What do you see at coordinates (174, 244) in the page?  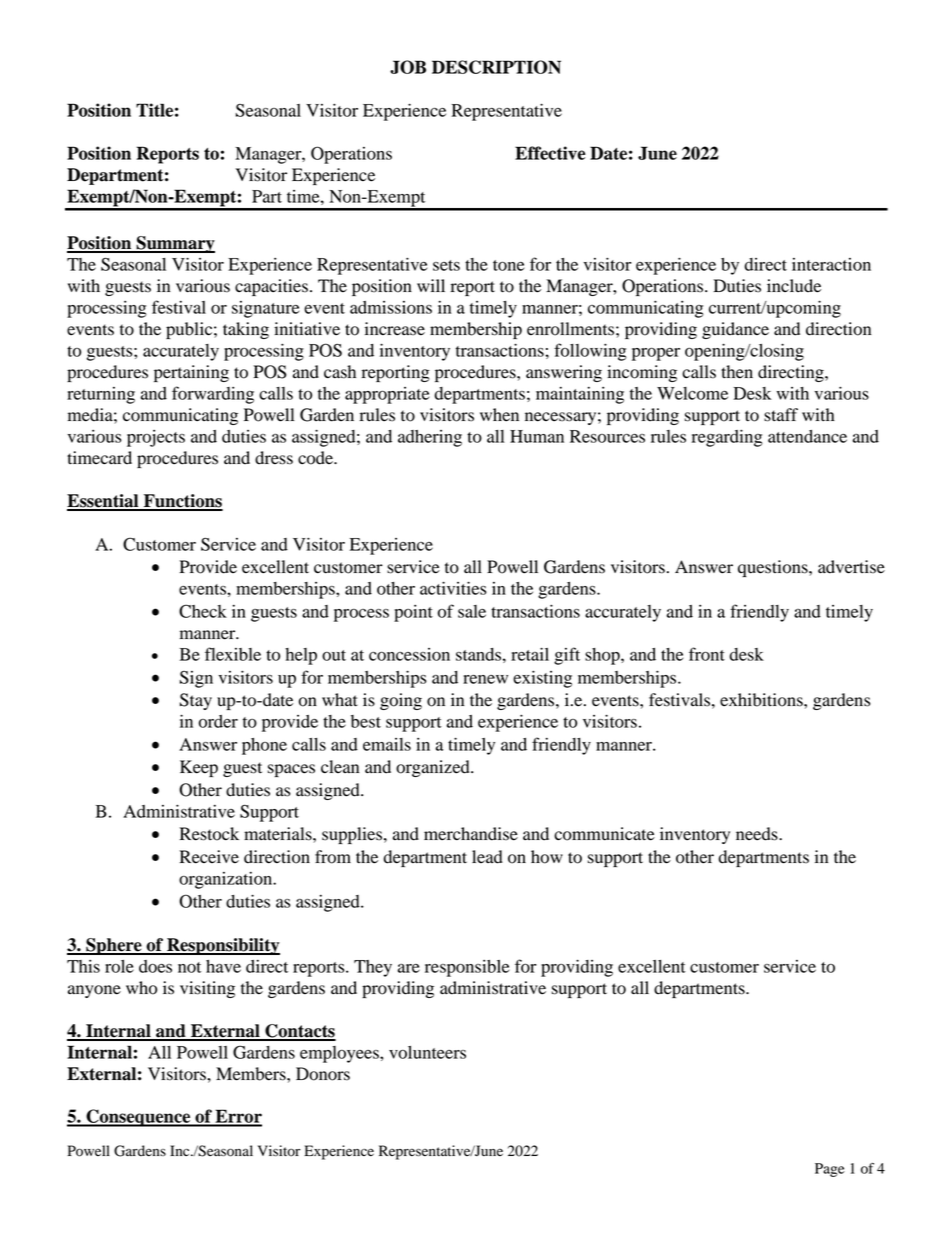 I see `Summary` at bounding box center [174, 244].
